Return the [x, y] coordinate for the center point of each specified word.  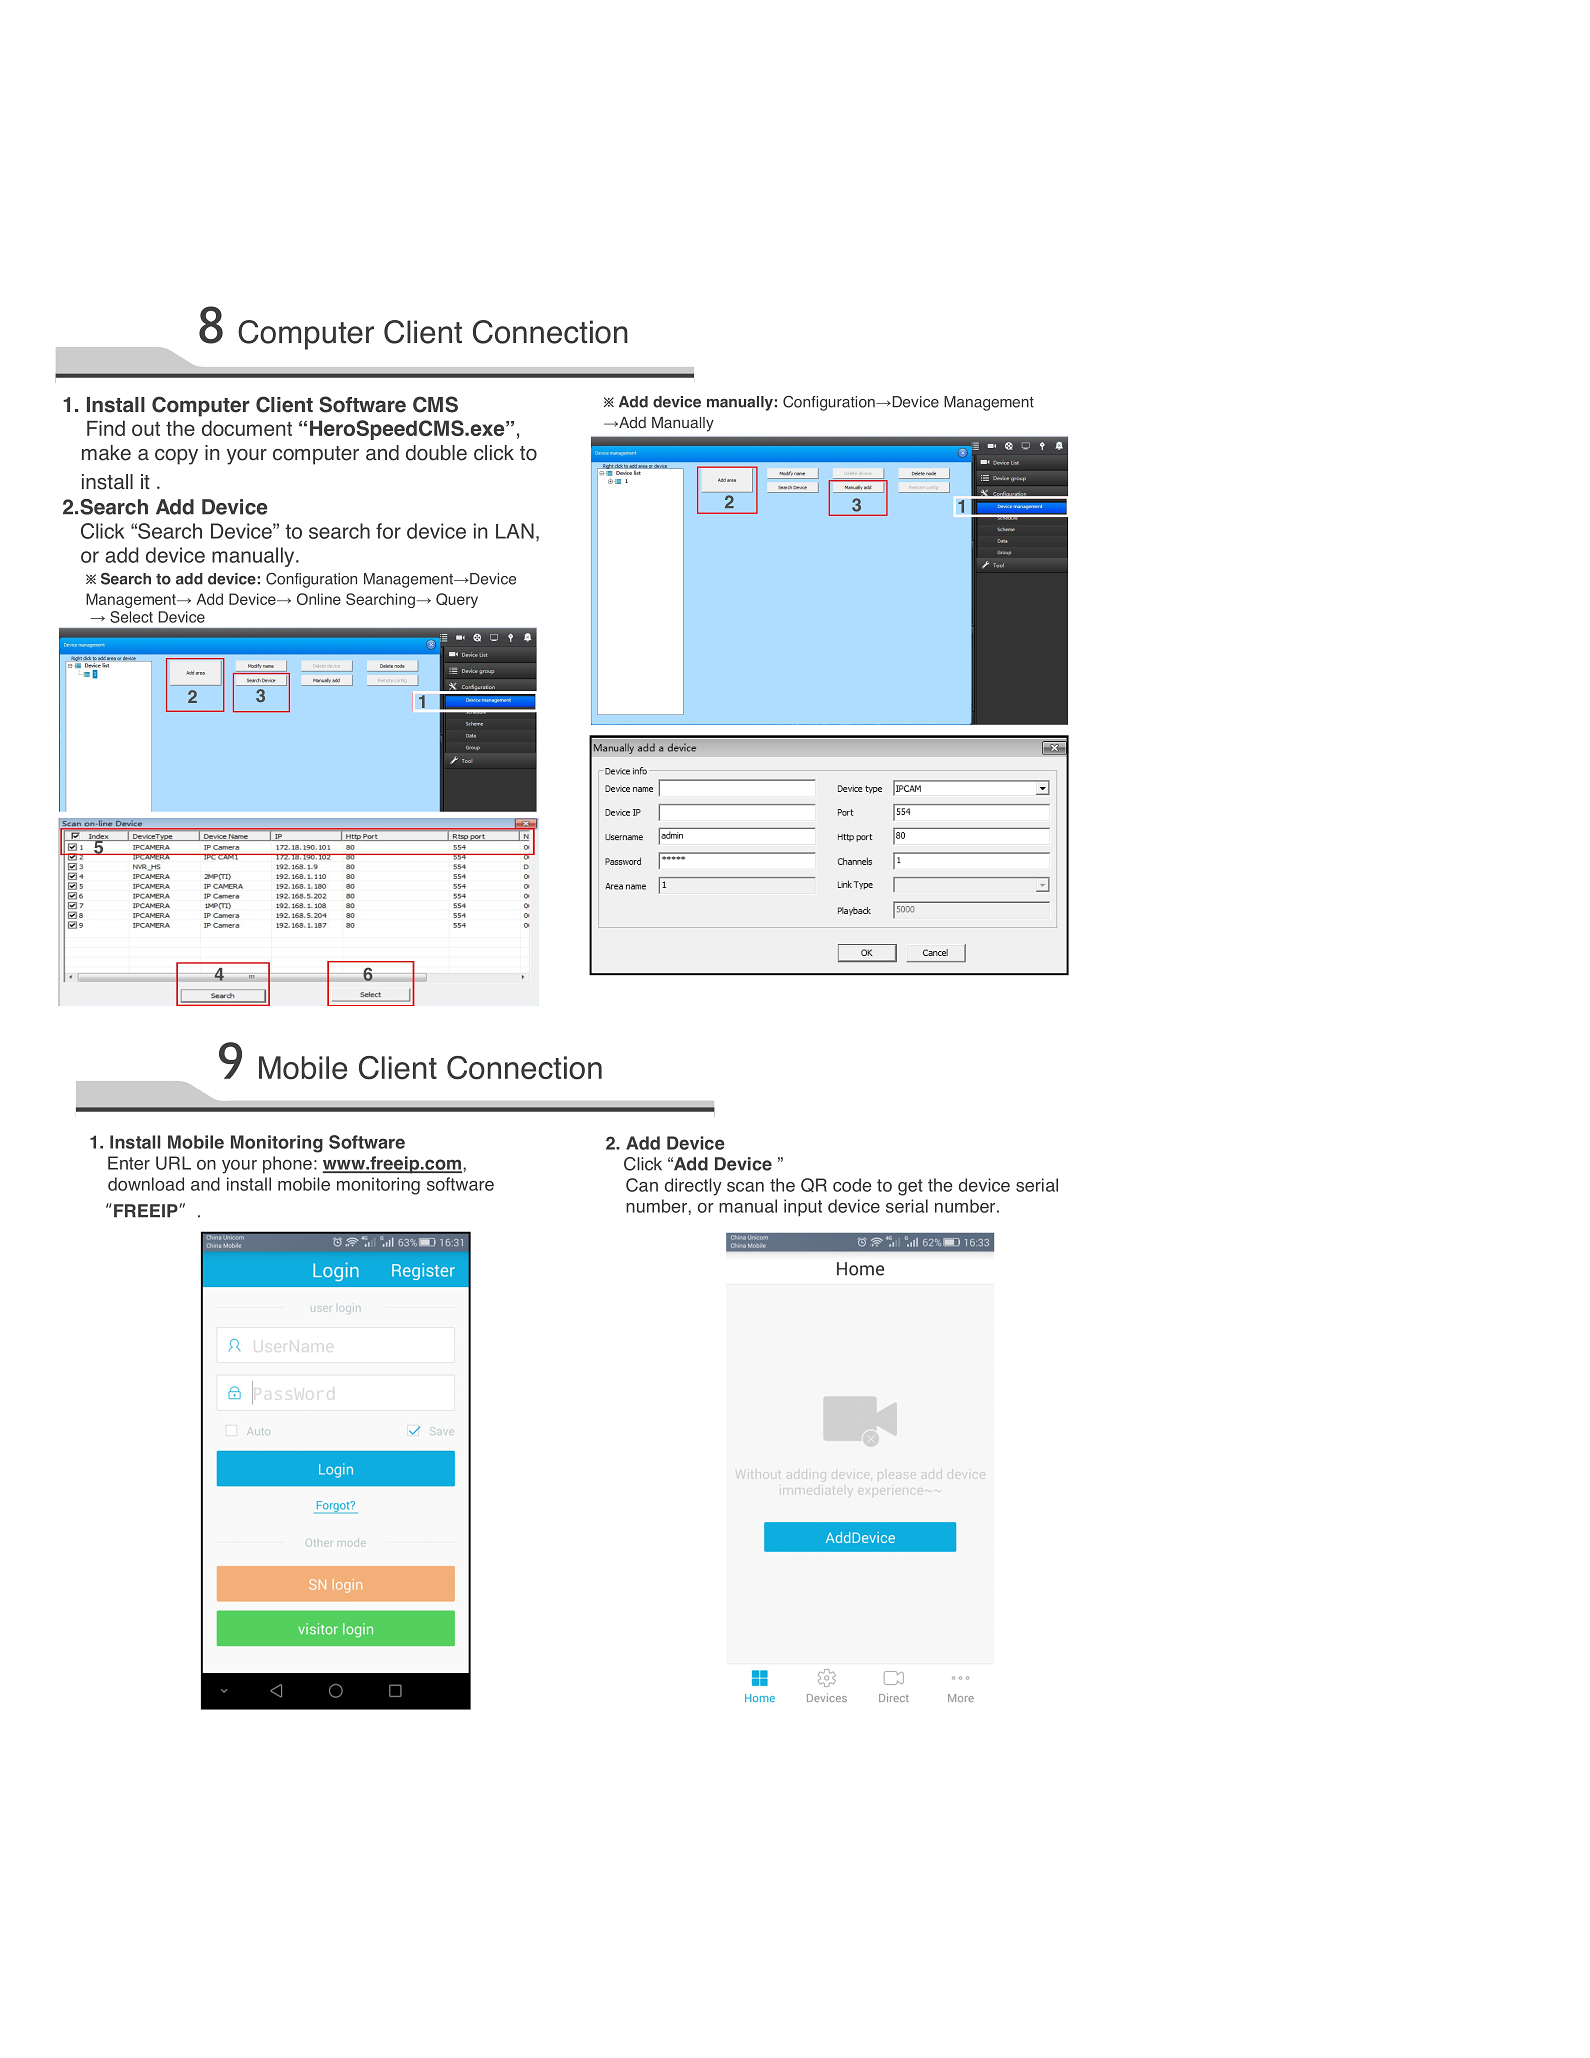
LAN [515, 531]
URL [173, 1163]
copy [176, 457]
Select [131, 617]
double [436, 453]
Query [457, 600]
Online [319, 599]
